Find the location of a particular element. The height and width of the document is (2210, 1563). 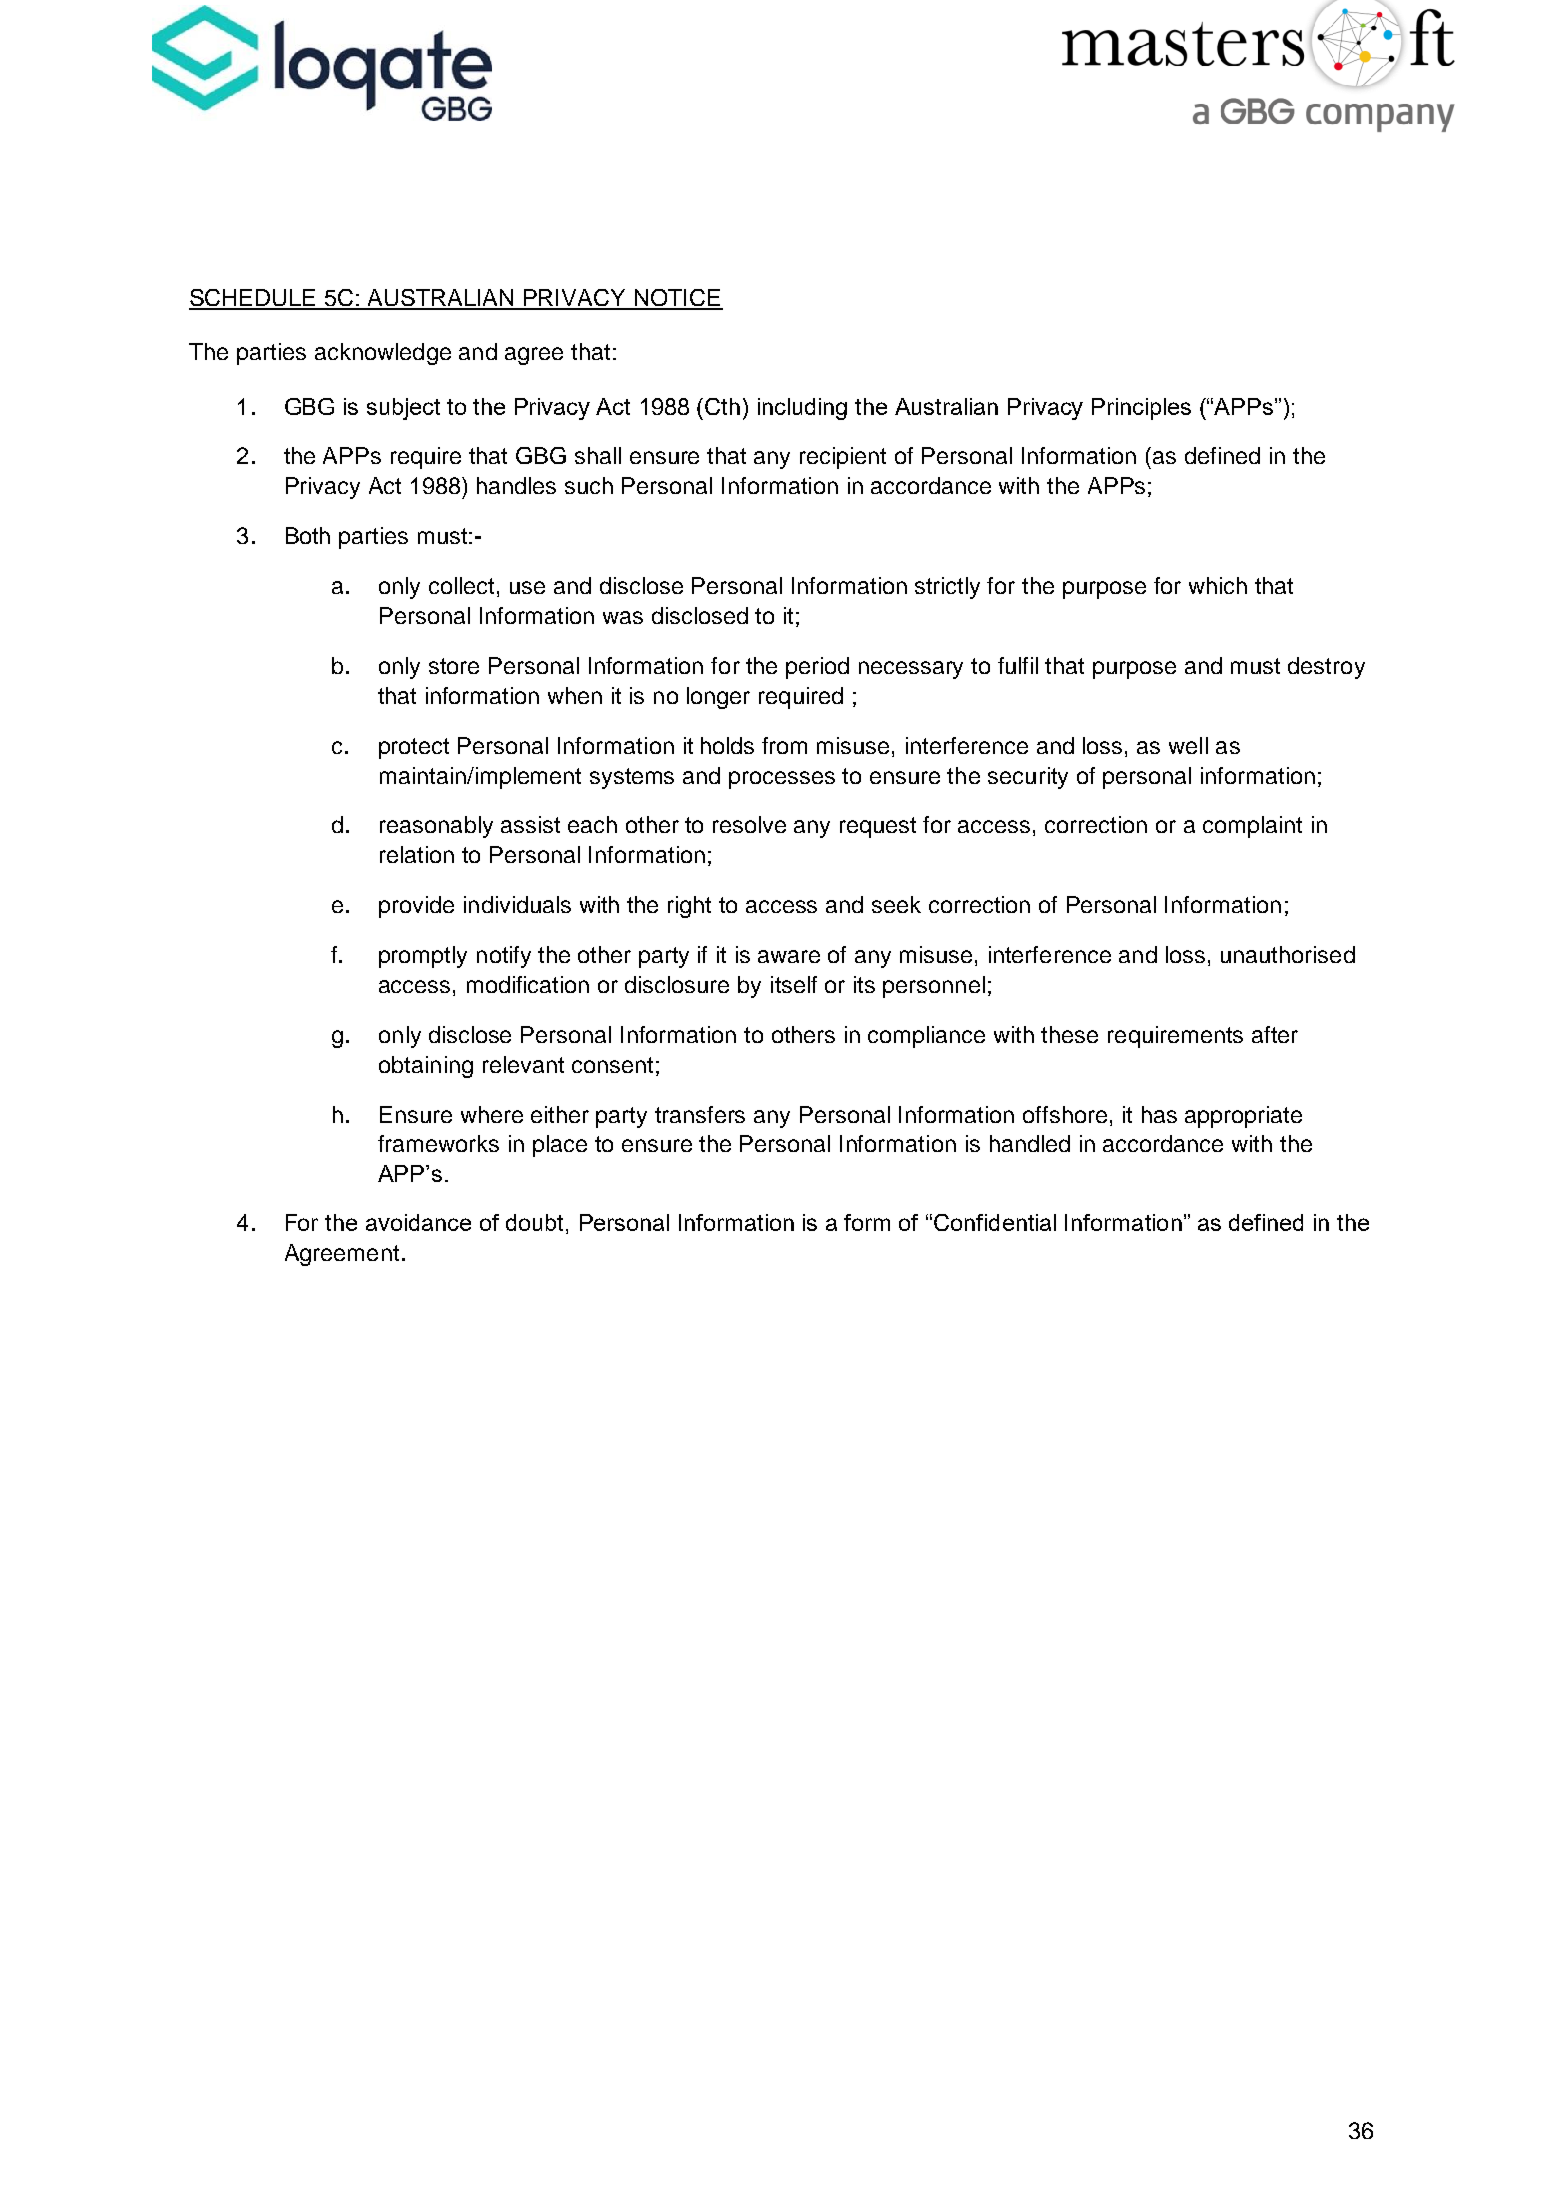

subject is located at coordinates (403, 409).
